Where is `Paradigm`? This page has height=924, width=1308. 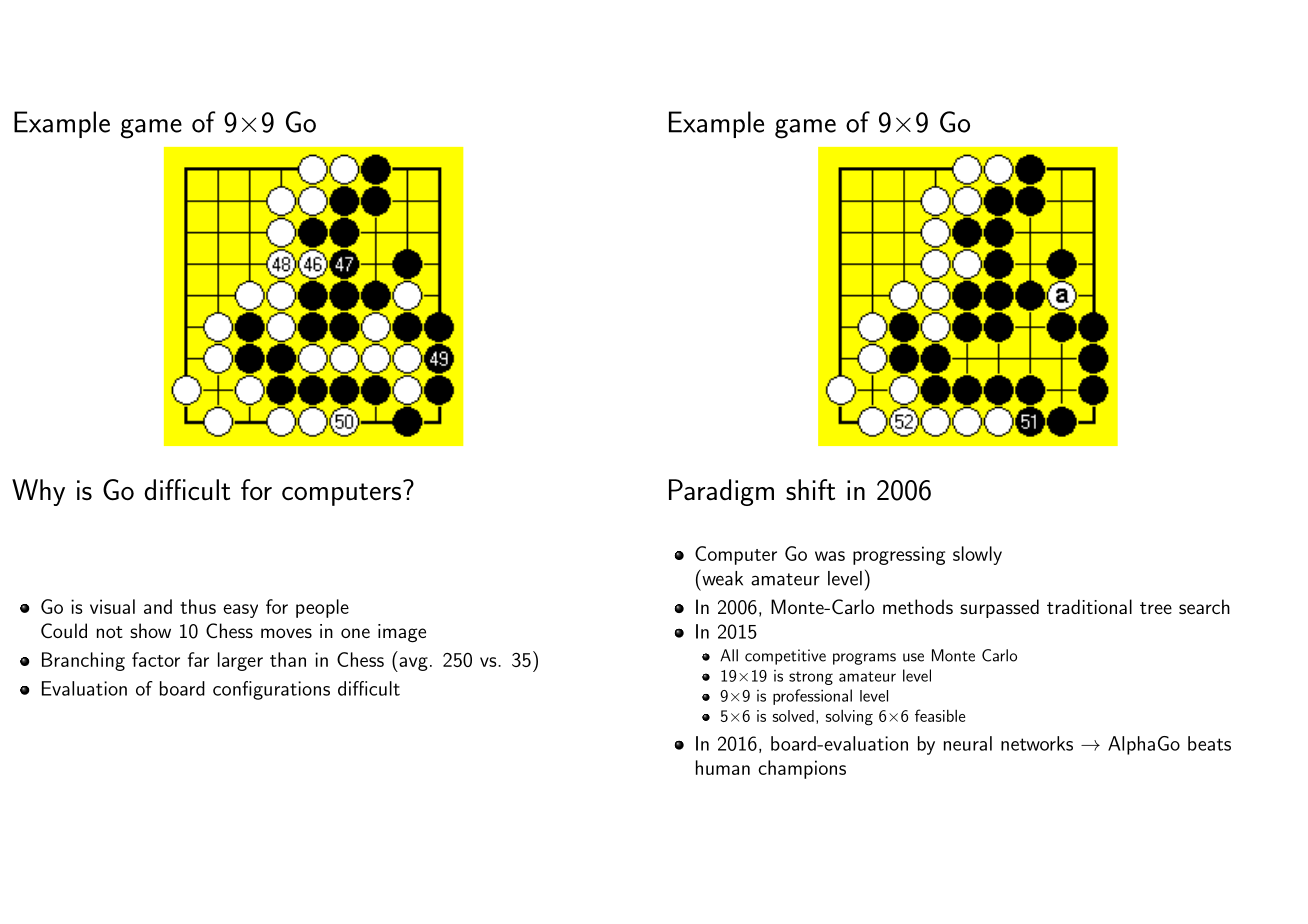
Paradigm is located at coordinates (721, 492).
